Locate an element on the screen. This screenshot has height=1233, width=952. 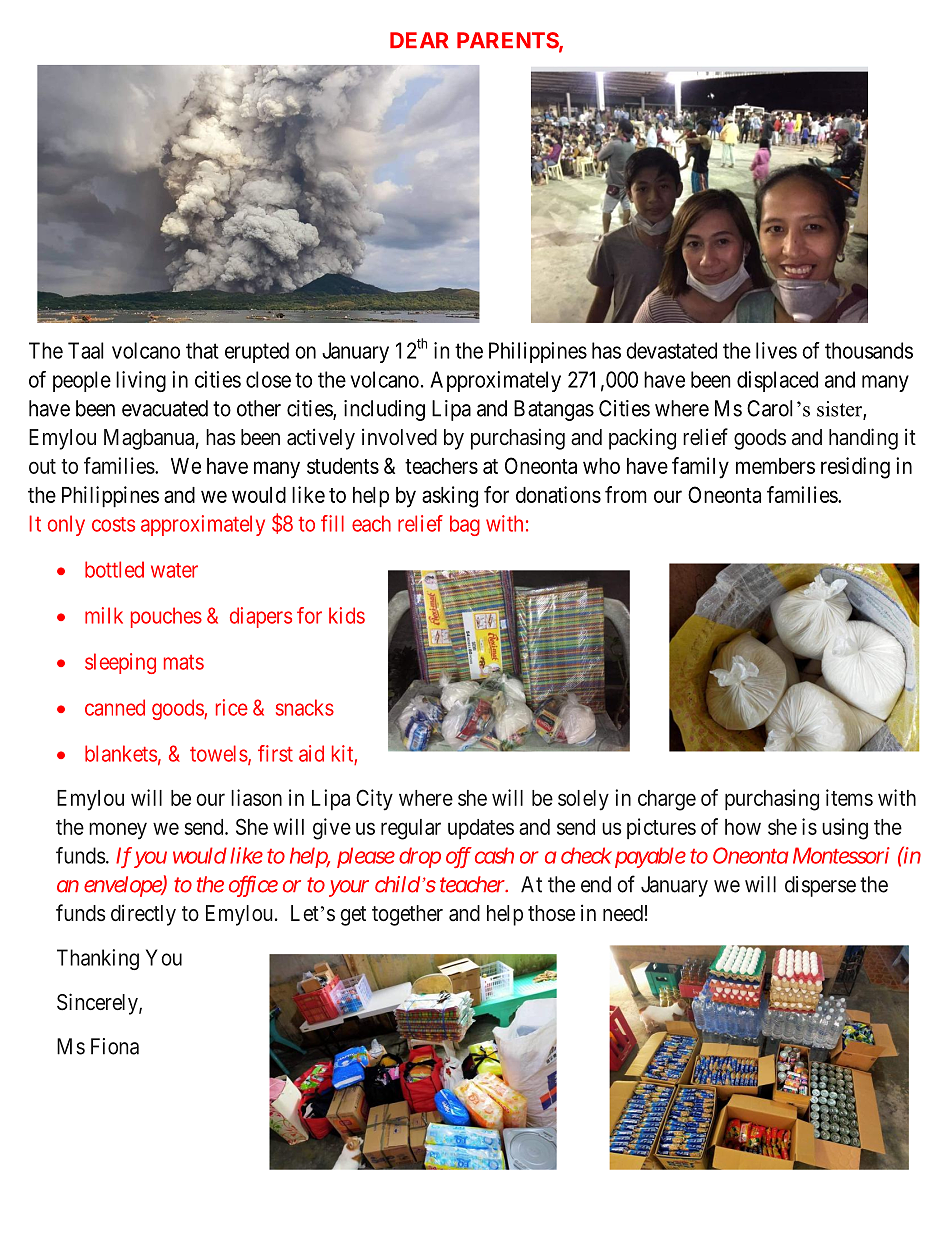
including is located at coordinates (384, 410).
